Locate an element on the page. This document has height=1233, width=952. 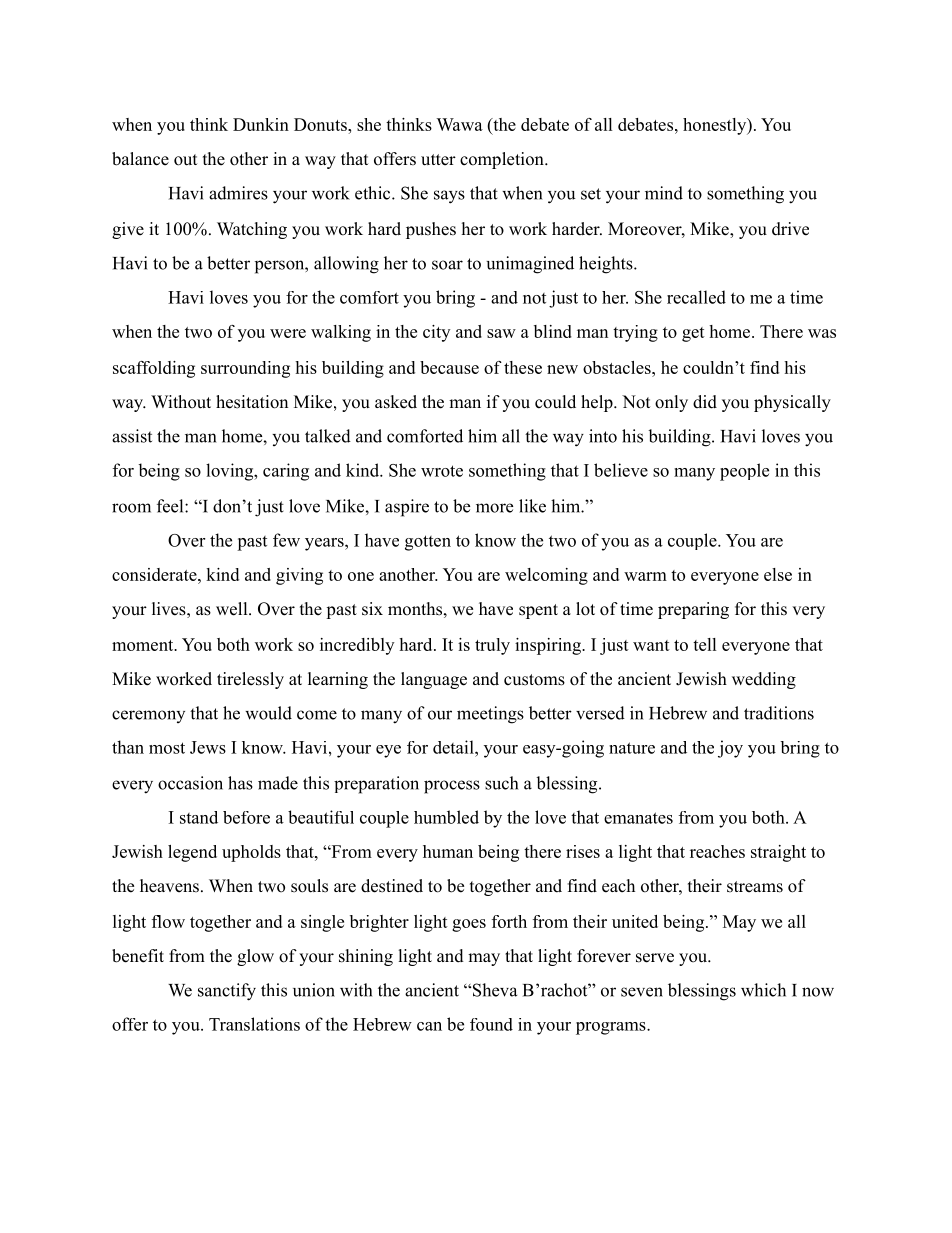
sanctify is located at coordinates (227, 992).
